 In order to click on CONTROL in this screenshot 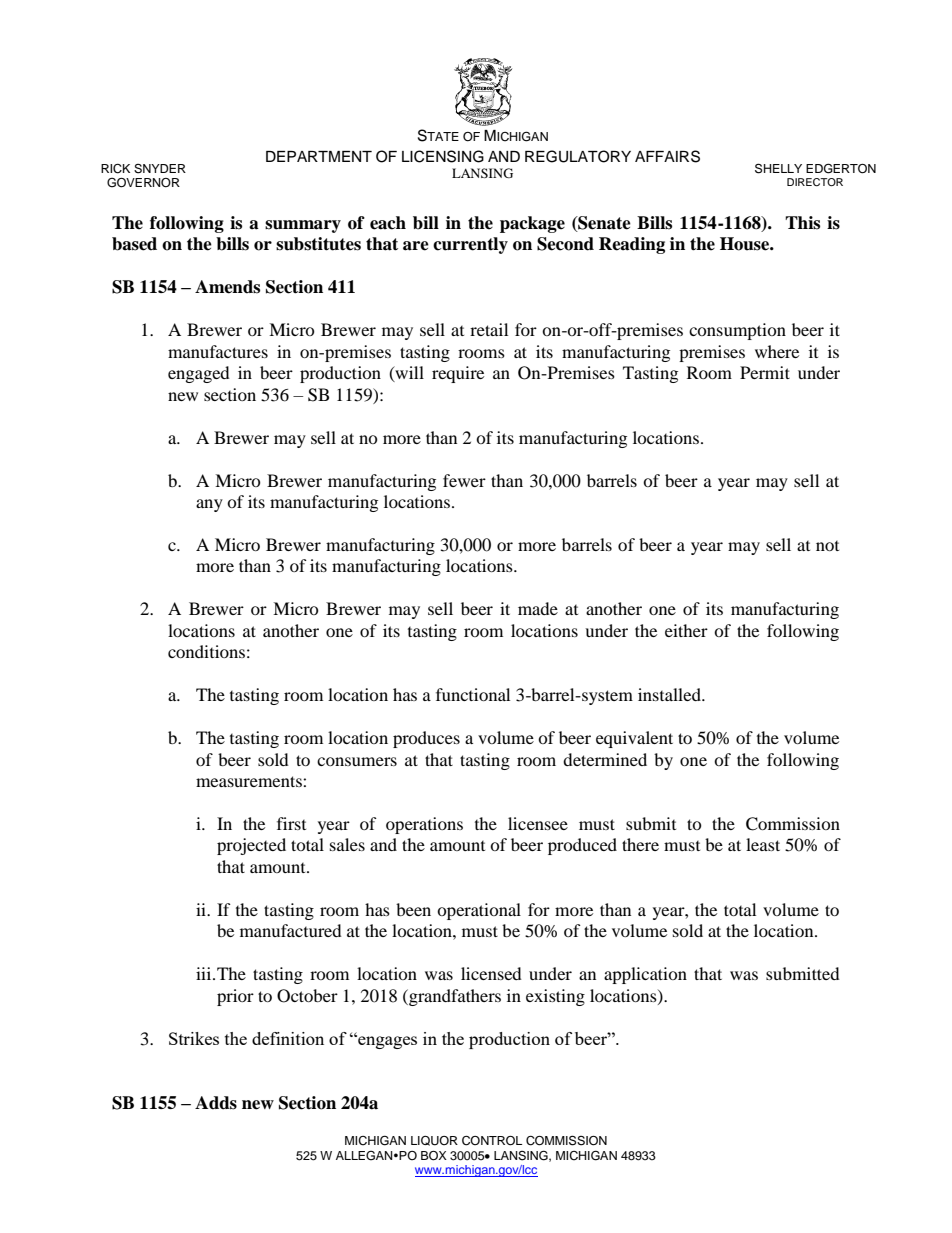, I will do `click(492, 1141)`.
